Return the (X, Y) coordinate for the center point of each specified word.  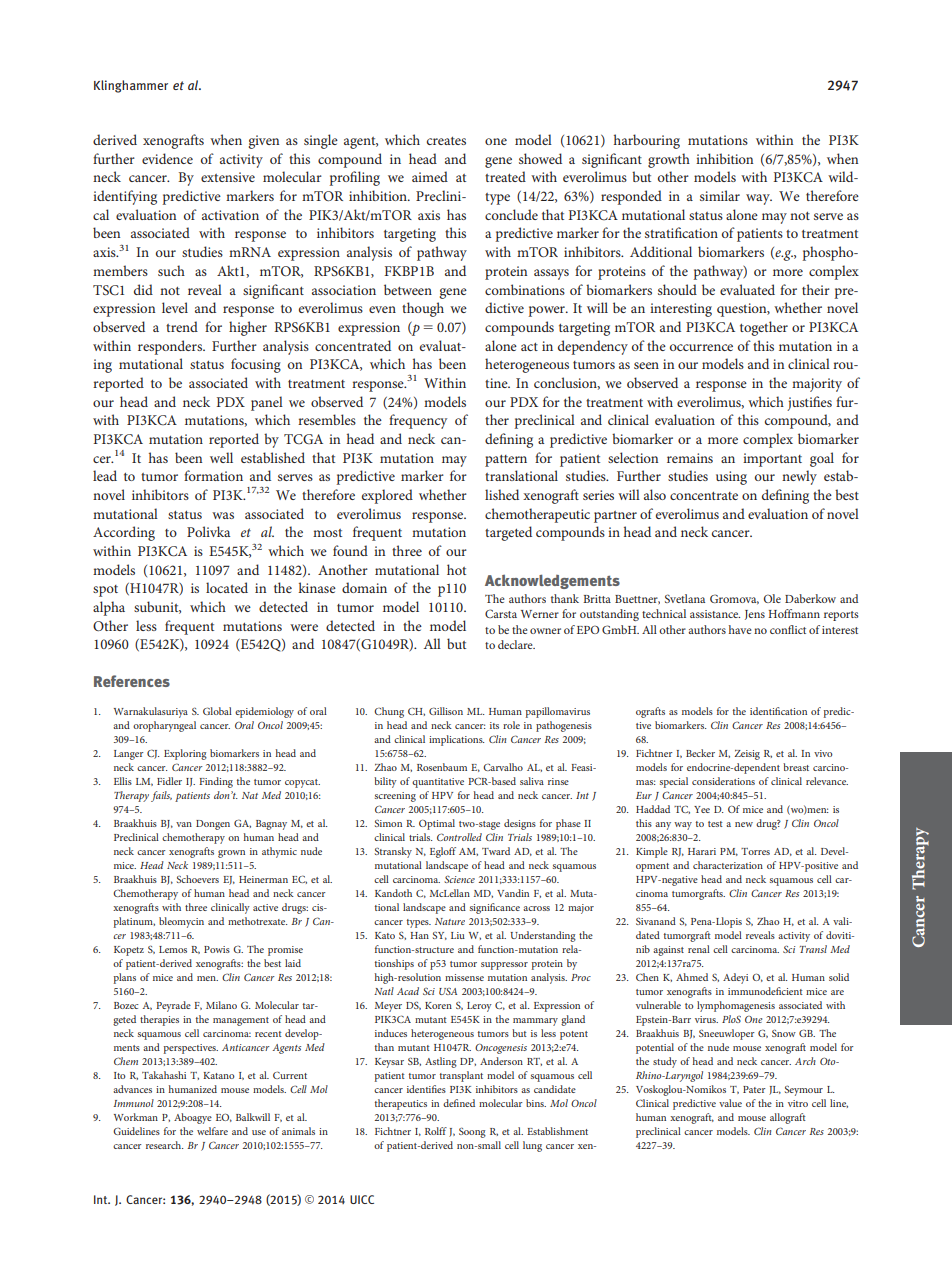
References (132, 681)
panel (267, 403)
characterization (728, 865)
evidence (167, 158)
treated (505, 176)
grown (231, 854)
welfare (212, 1131)
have (740, 629)
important (772, 460)
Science (459, 879)
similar (720, 195)
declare (516, 644)
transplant (461, 1076)
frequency (418, 421)
